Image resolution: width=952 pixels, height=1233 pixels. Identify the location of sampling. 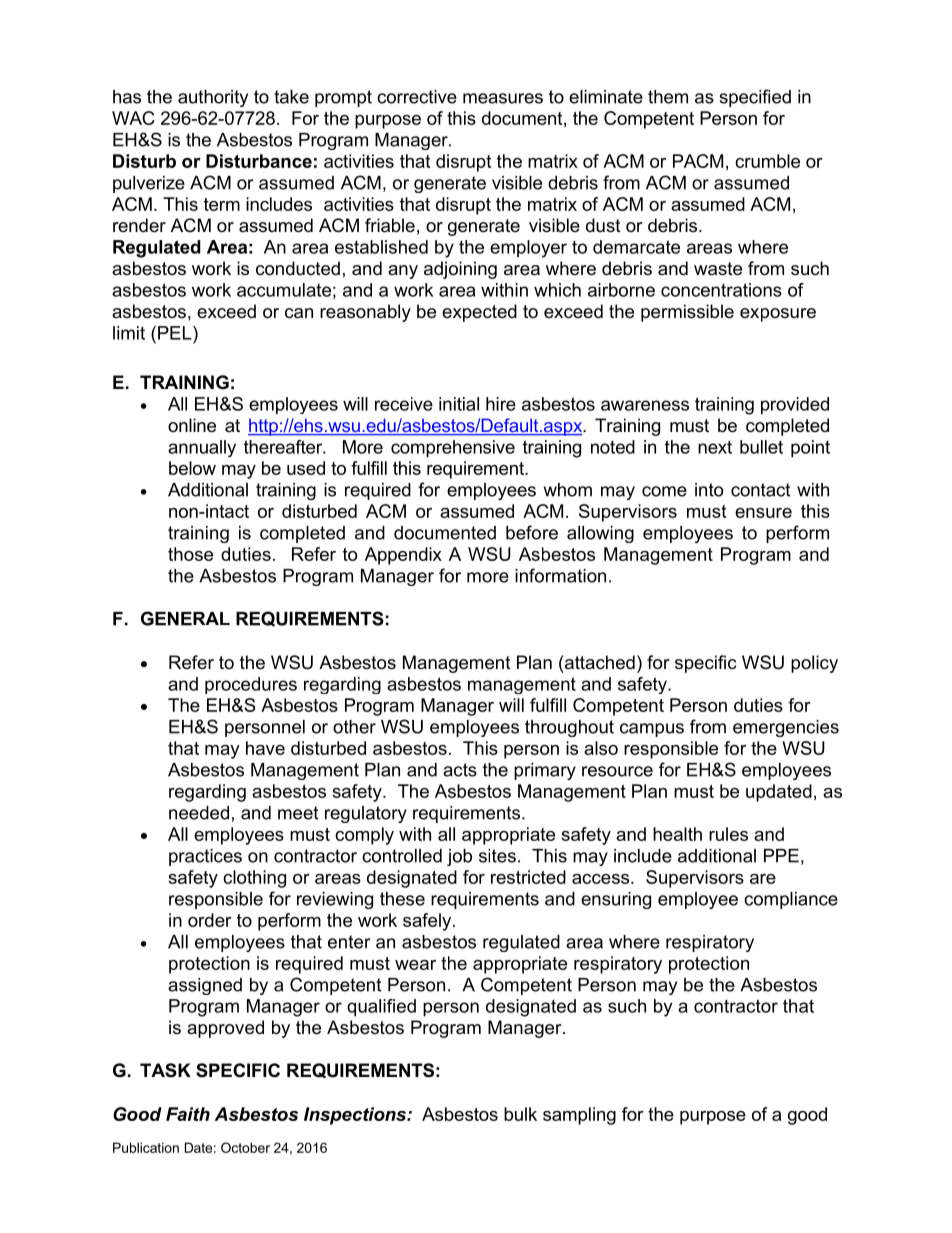
(579, 1116).
